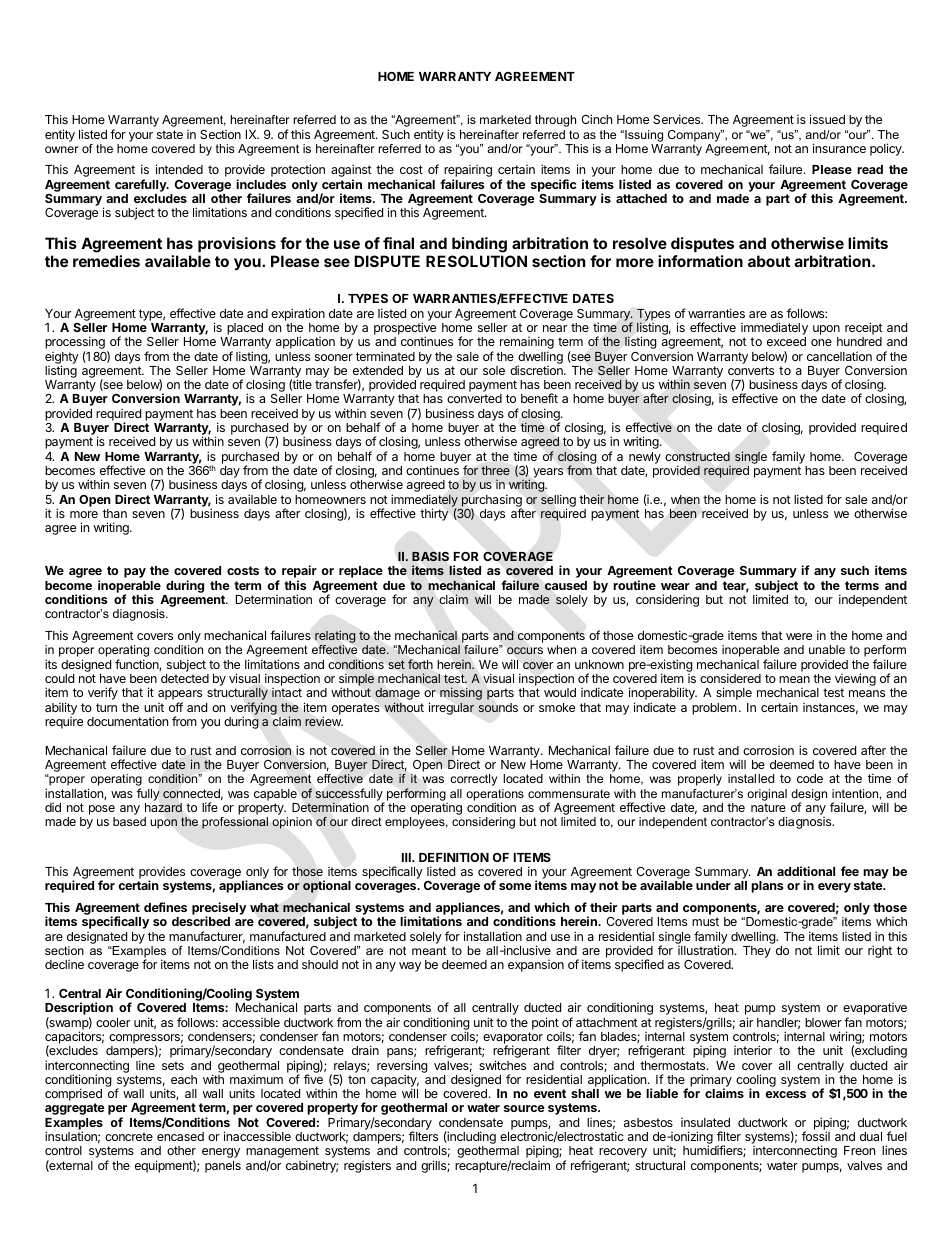 The width and height of the screenshot is (952, 1233). I want to click on concrete, so click(129, 1136).
